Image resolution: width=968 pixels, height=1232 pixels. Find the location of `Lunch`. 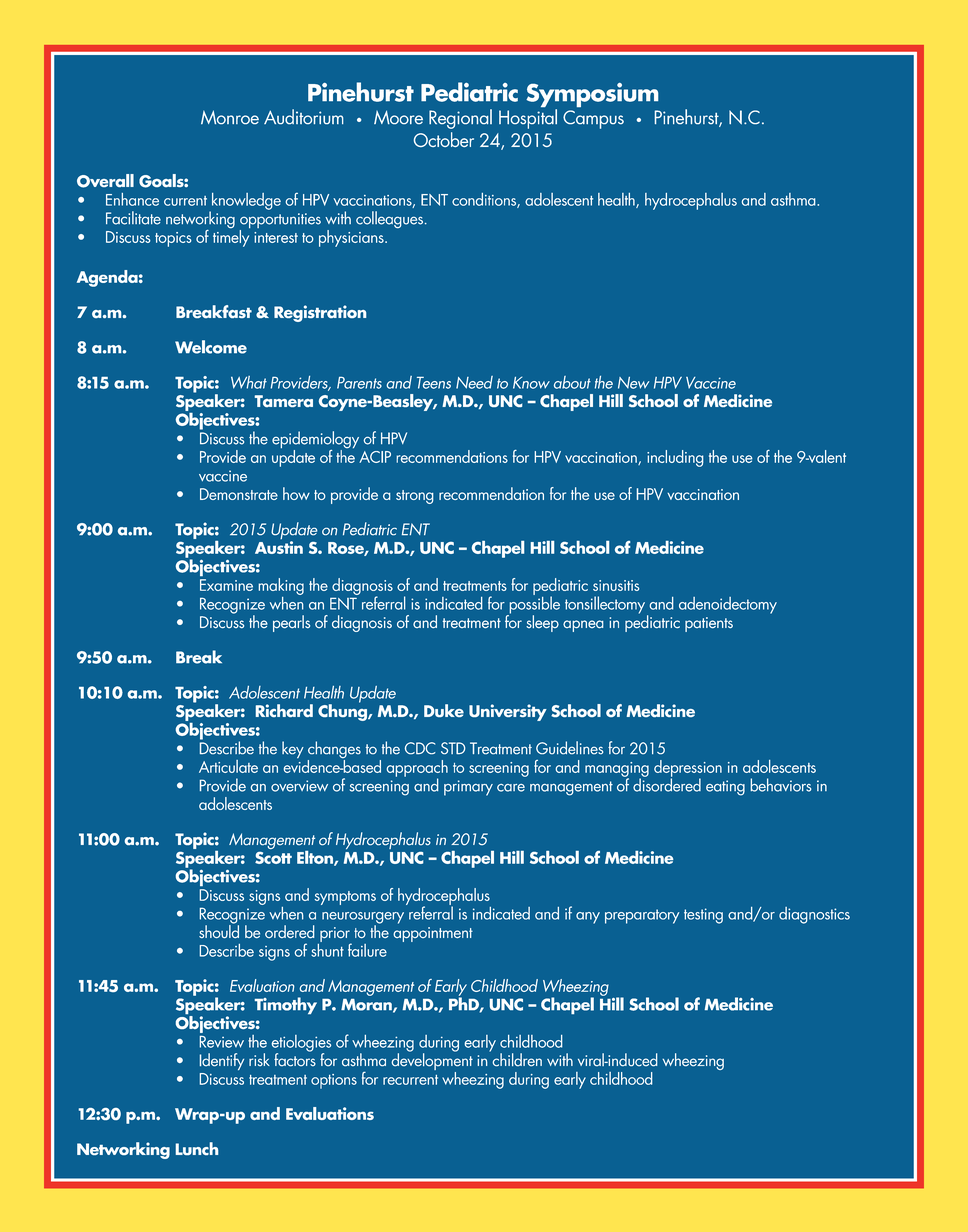

Lunch is located at coordinates (197, 1148).
